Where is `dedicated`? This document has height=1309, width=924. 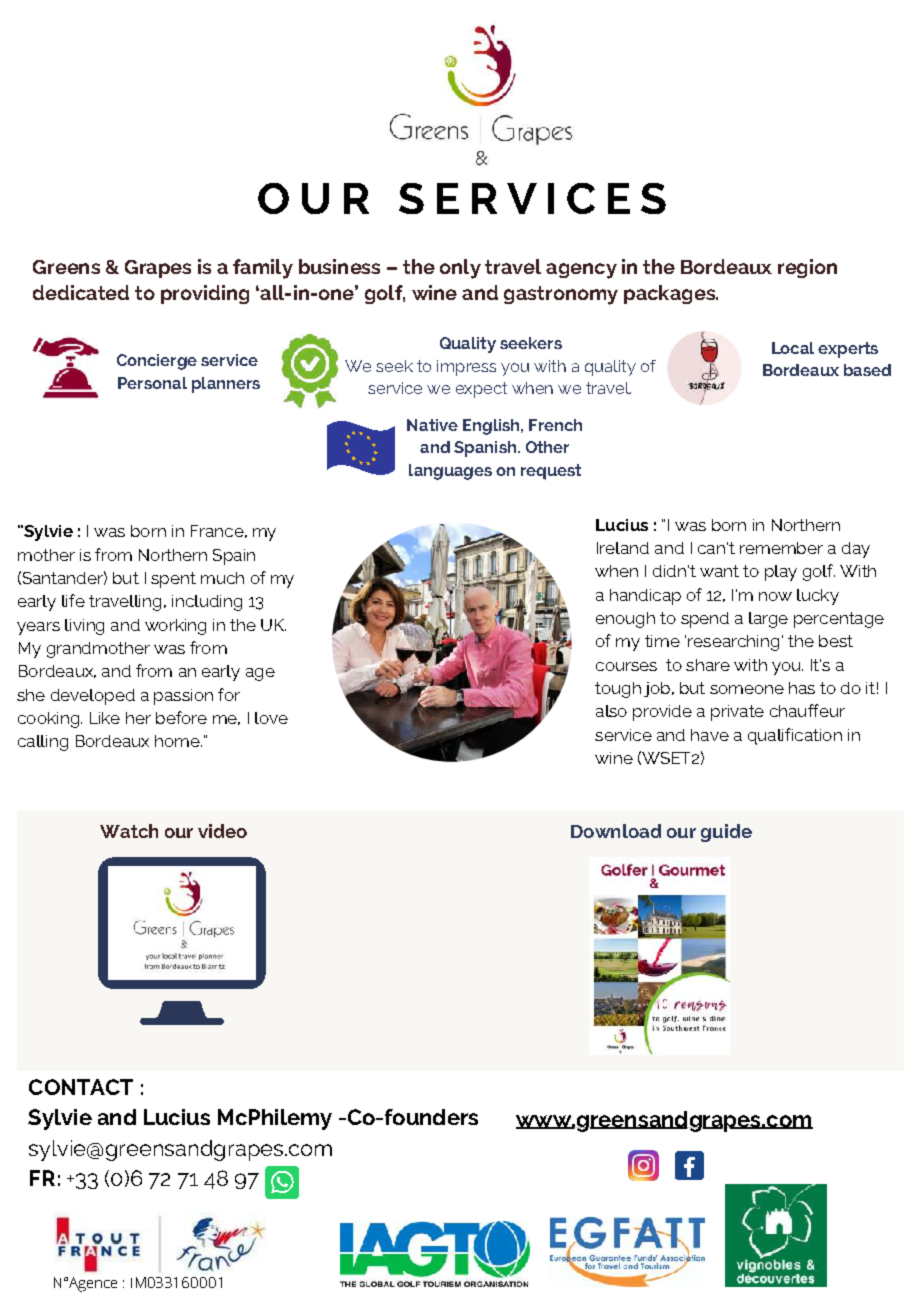 dedicated is located at coordinates (81, 292).
